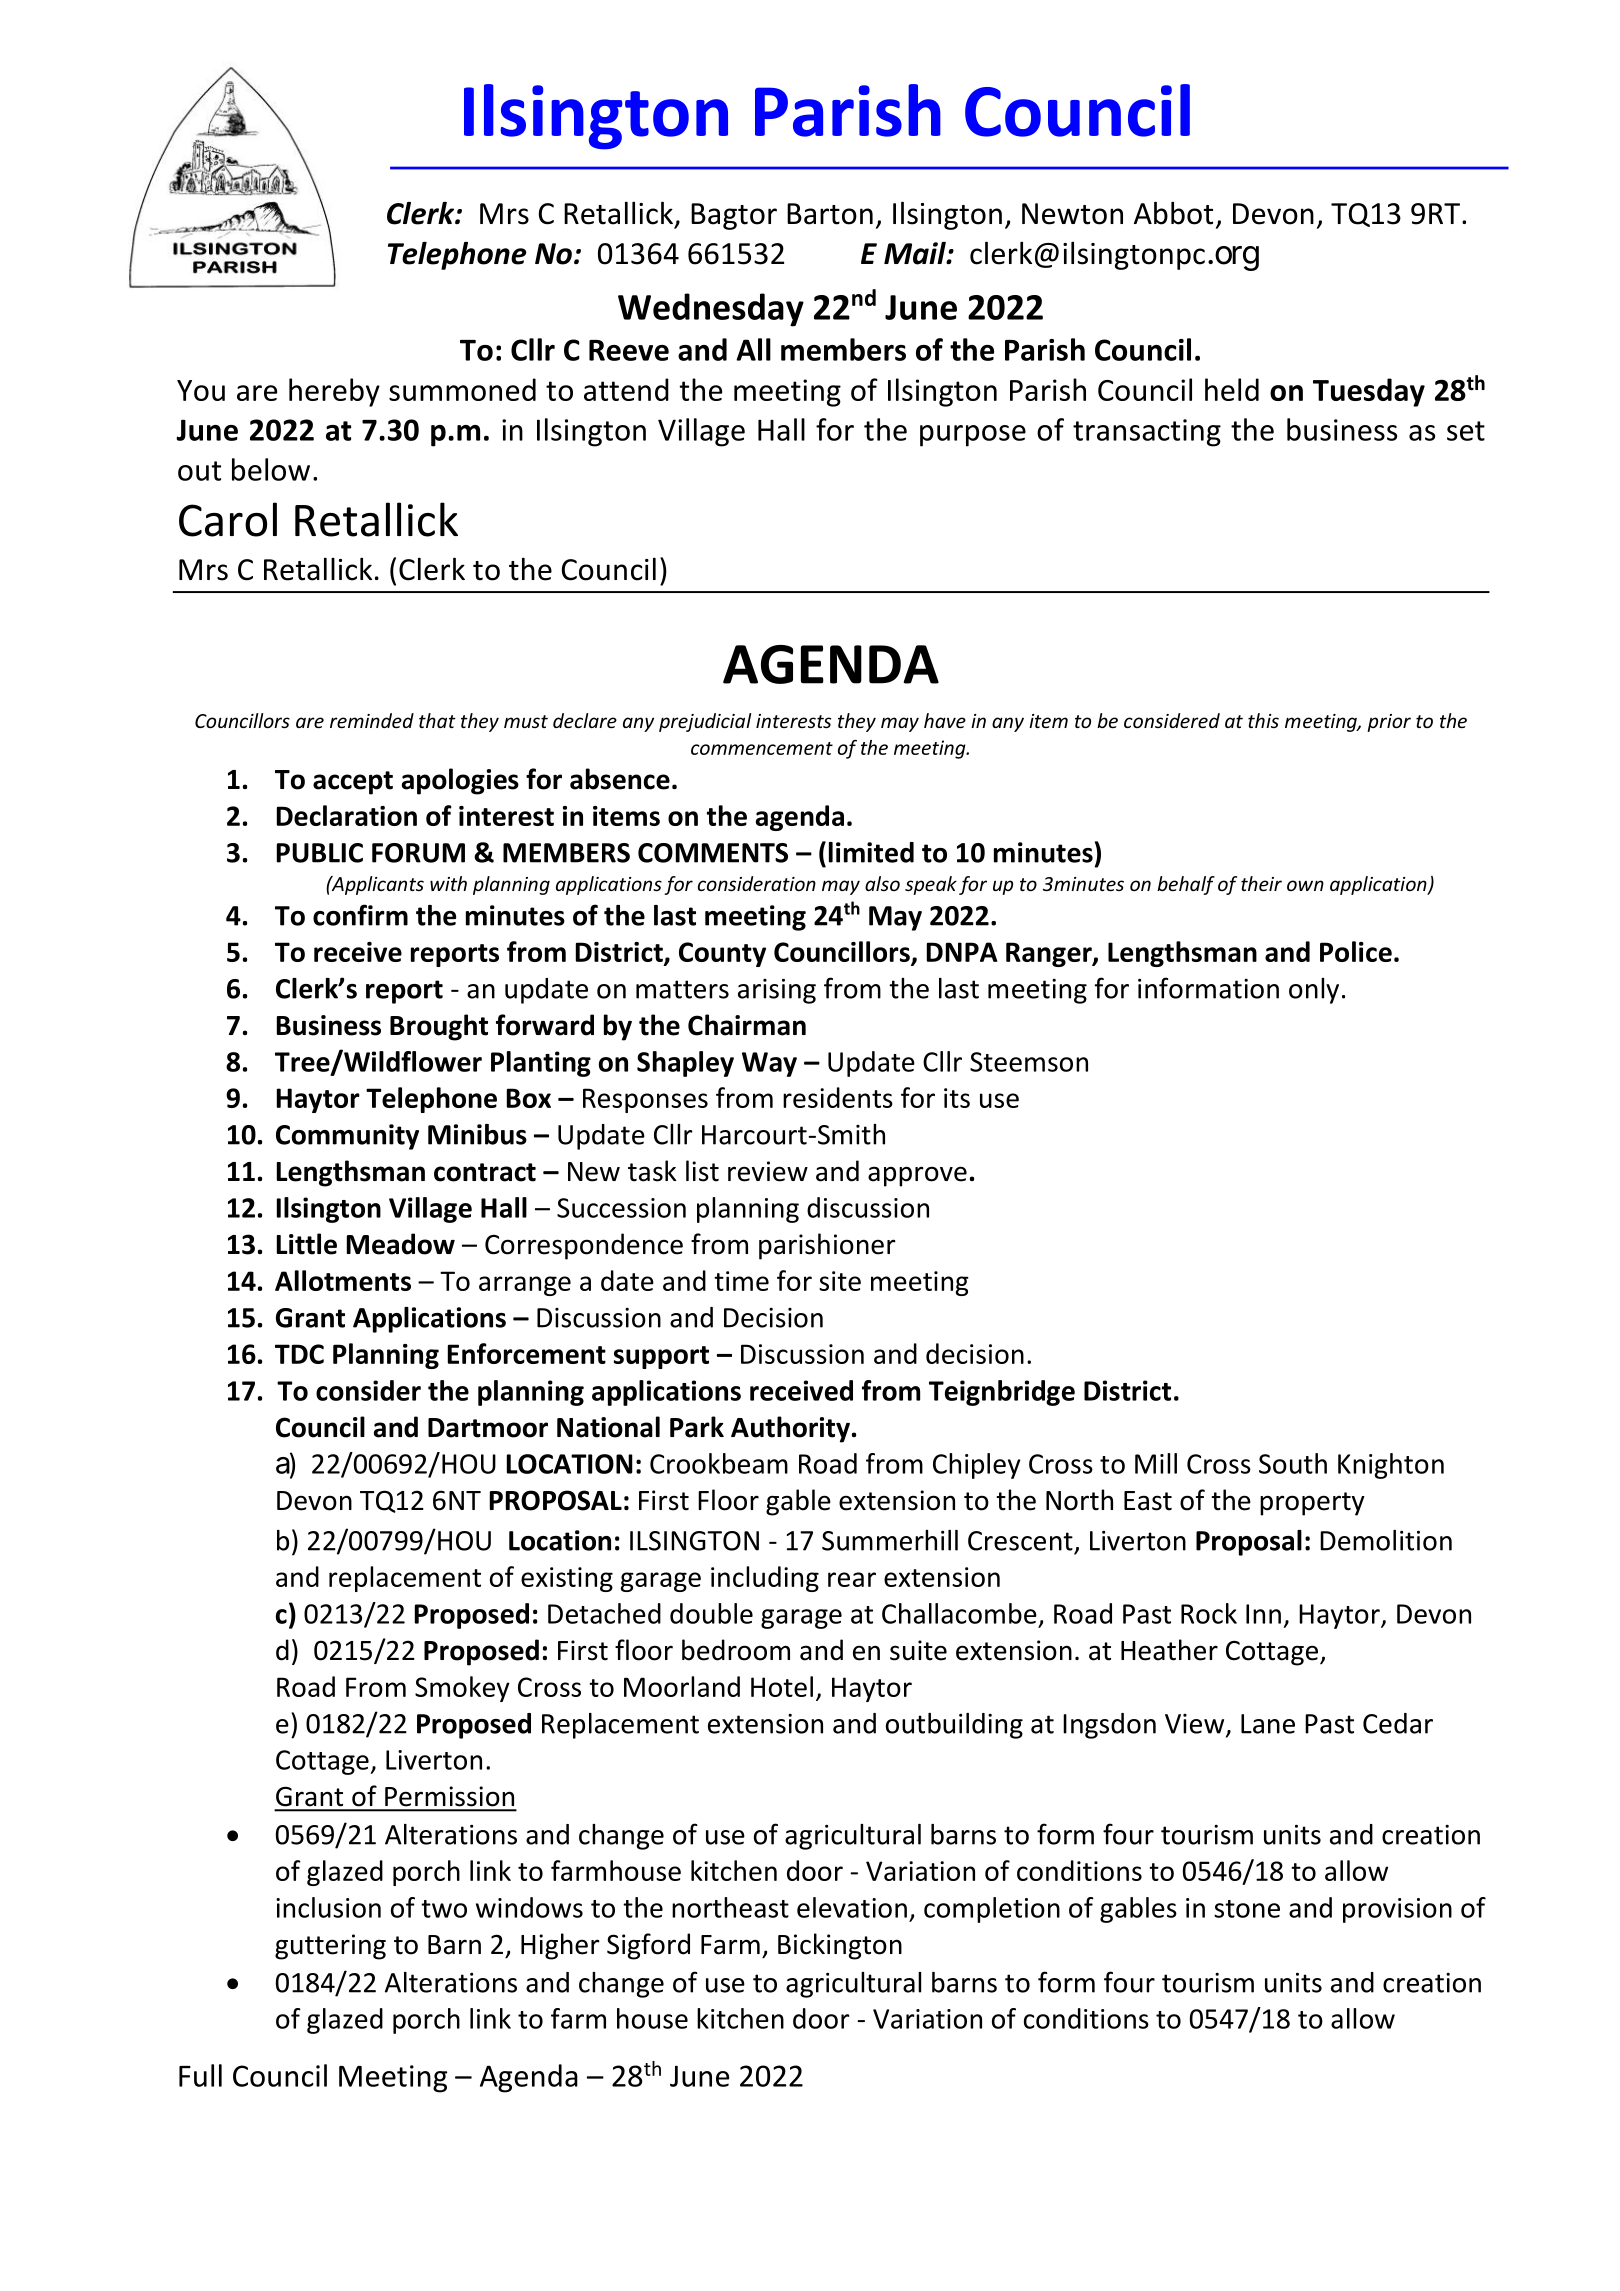  I want to click on Abbot, so click(1173, 213).
